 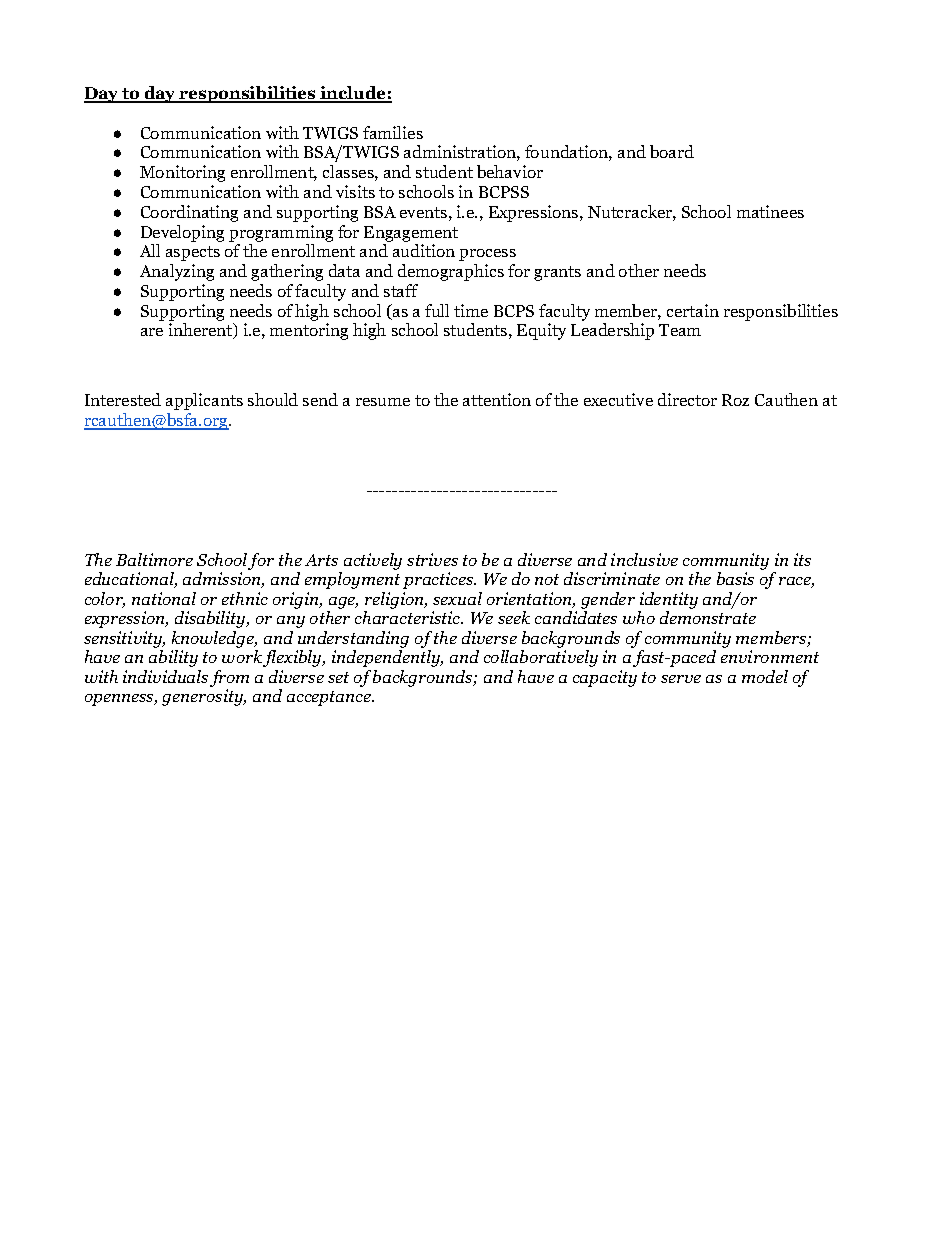 What do you see at coordinates (202, 331) in the screenshot?
I see `inherent` at bounding box center [202, 331].
